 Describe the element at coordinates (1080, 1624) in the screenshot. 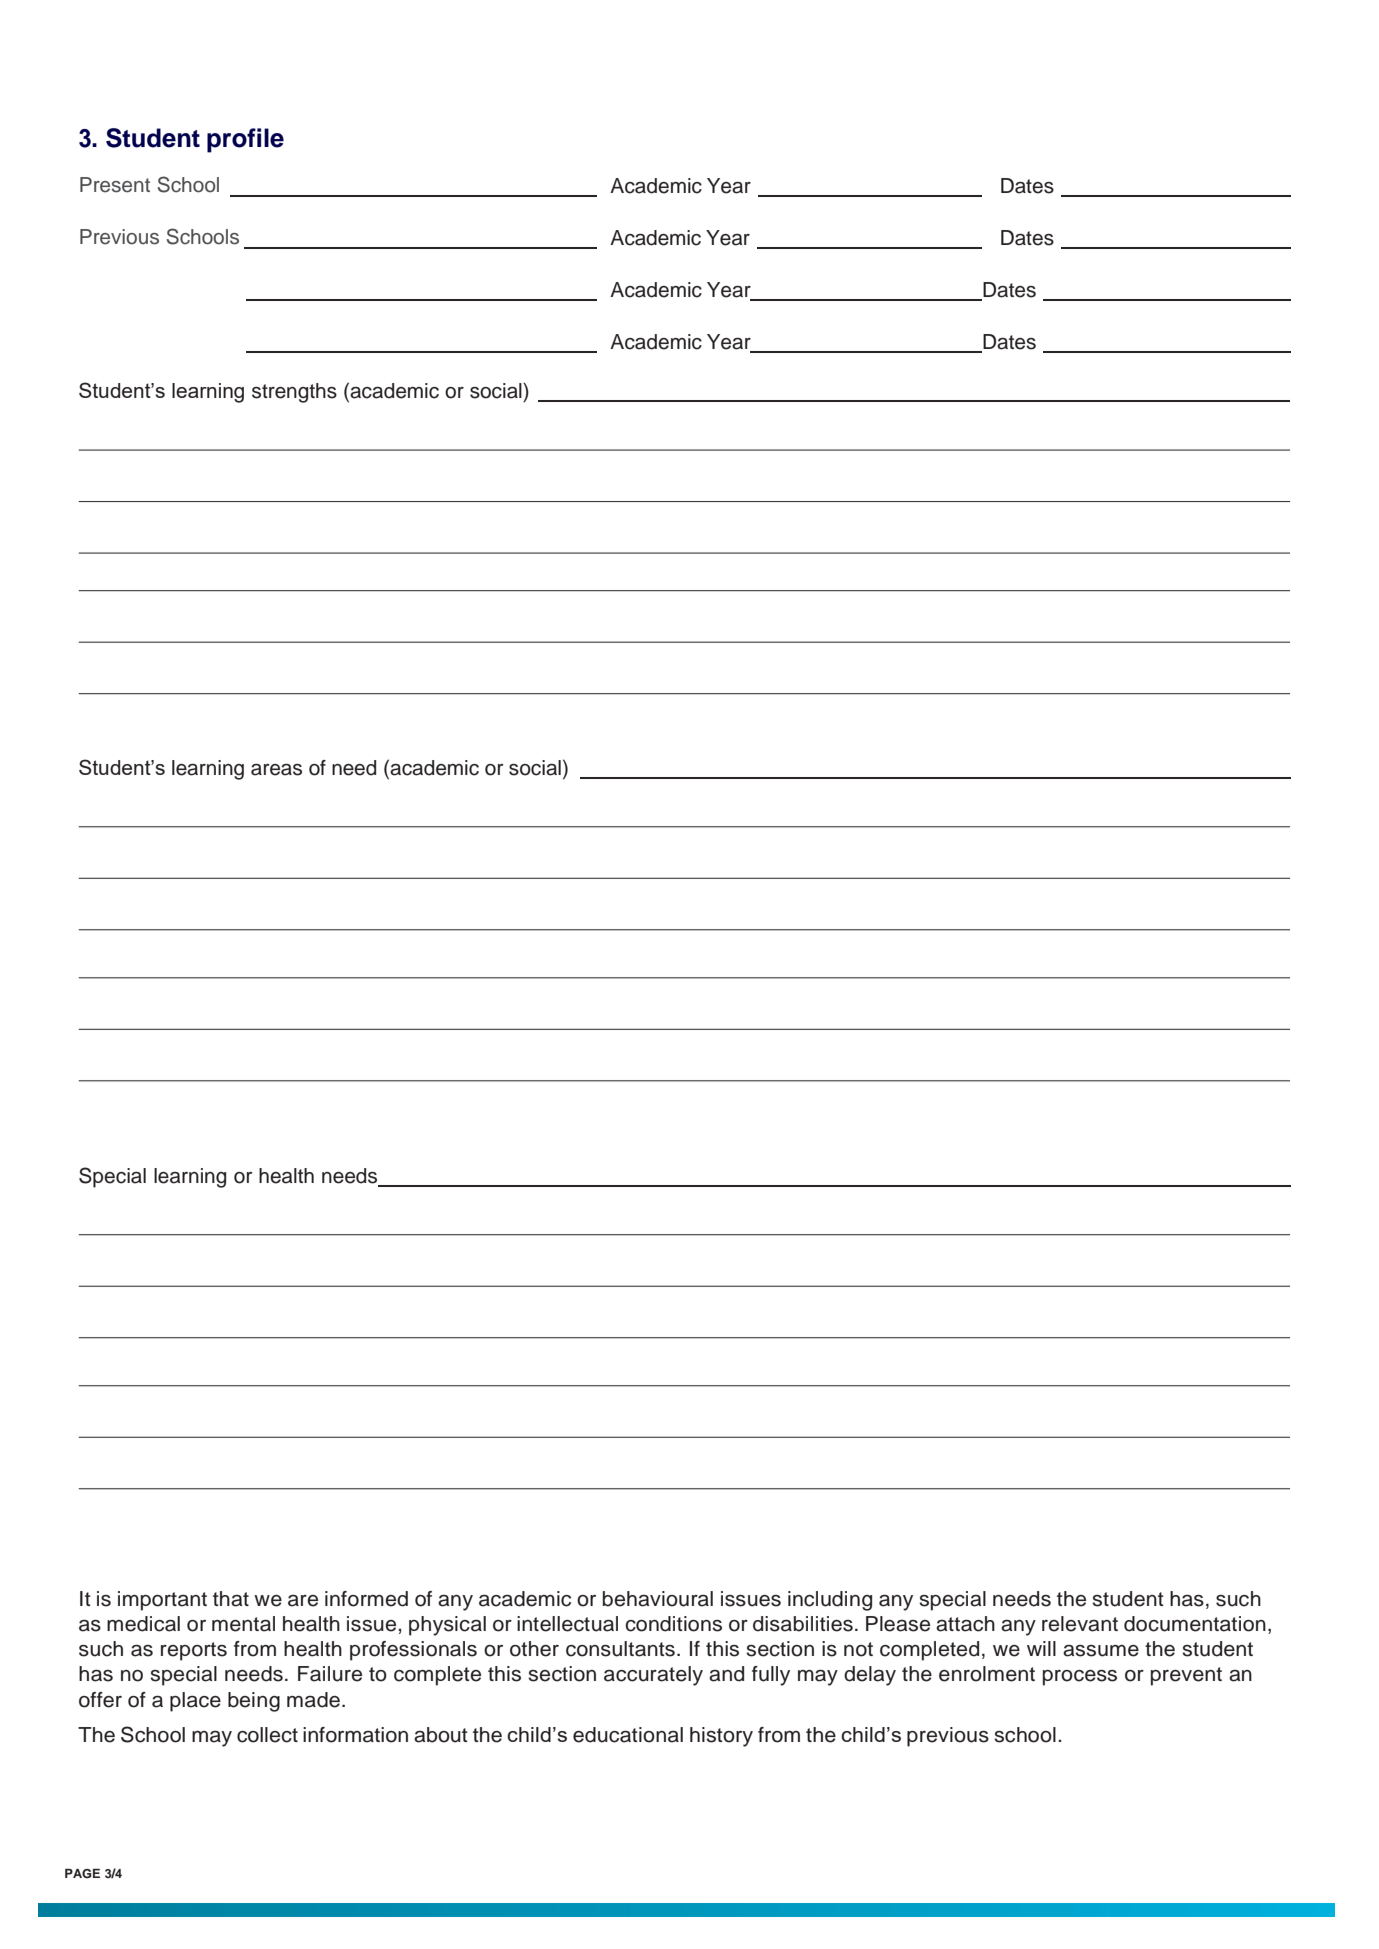

I see `relevant` at that location.
